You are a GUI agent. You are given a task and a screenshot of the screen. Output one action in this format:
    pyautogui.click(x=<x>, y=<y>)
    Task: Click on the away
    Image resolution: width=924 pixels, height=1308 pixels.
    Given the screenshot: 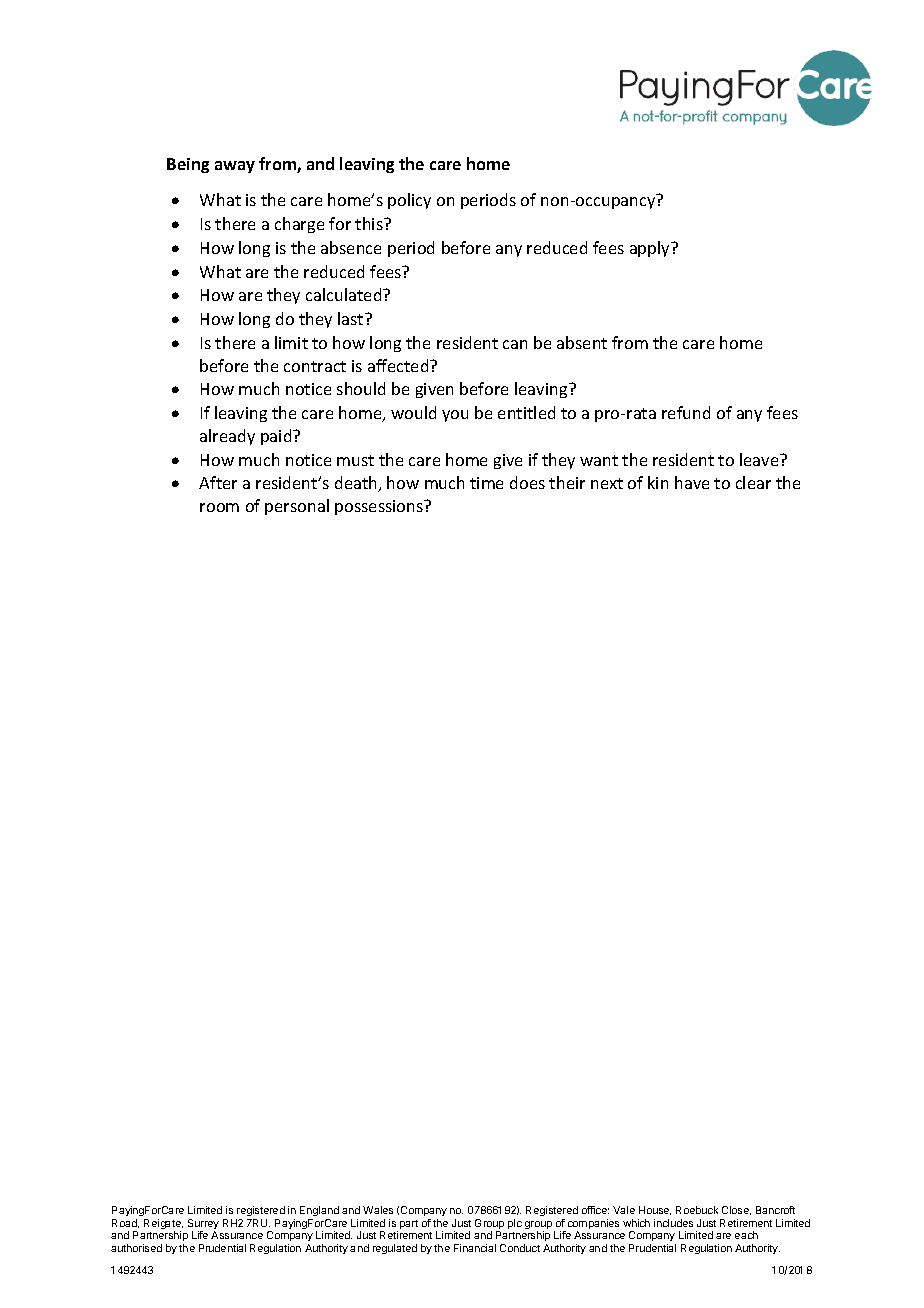 What is the action you would take?
    pyautogui.click(x=235, y=167)
